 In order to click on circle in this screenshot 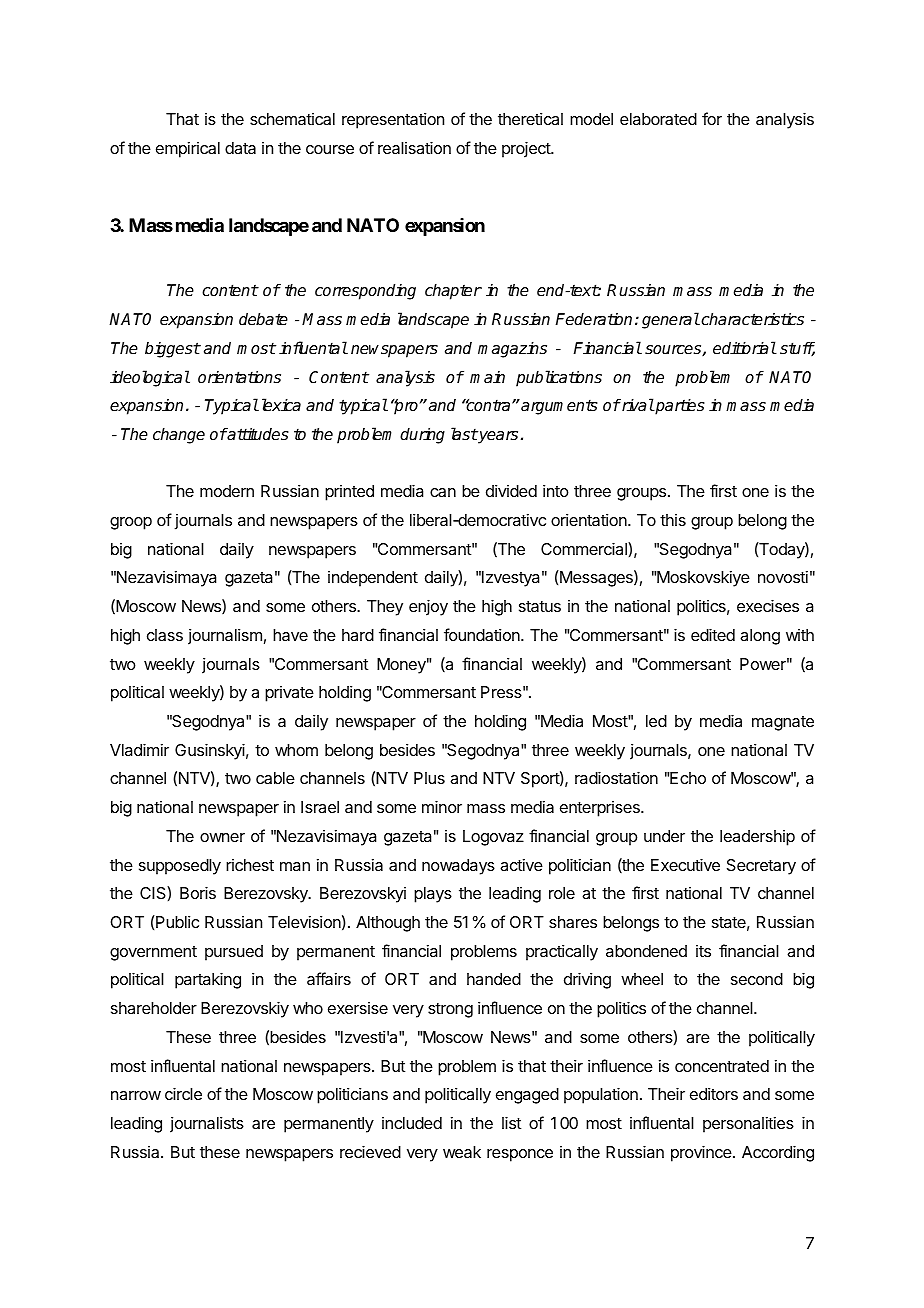, I will do `click(183, 1093)`.
